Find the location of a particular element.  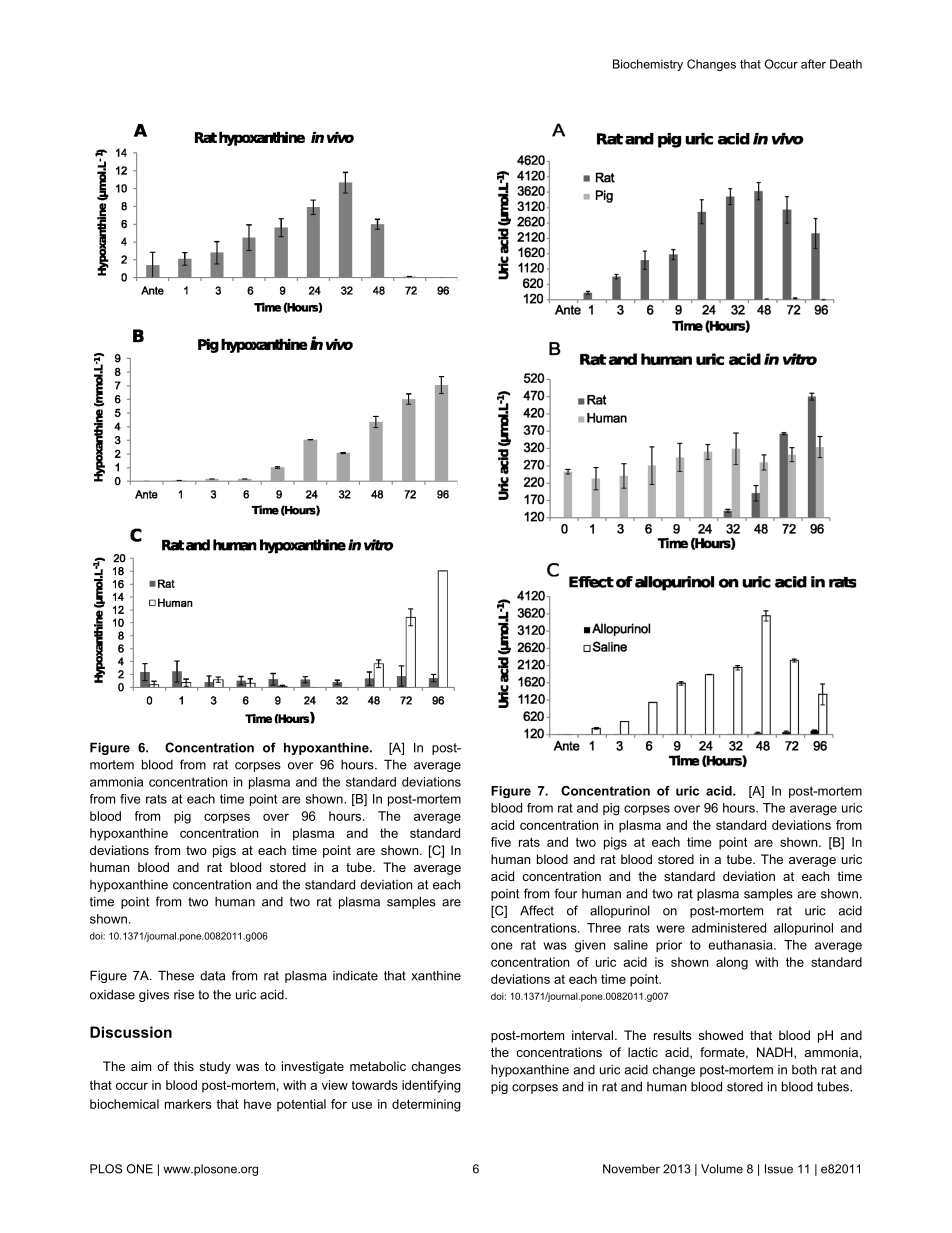

administered is located at coordinates (729, 928).
